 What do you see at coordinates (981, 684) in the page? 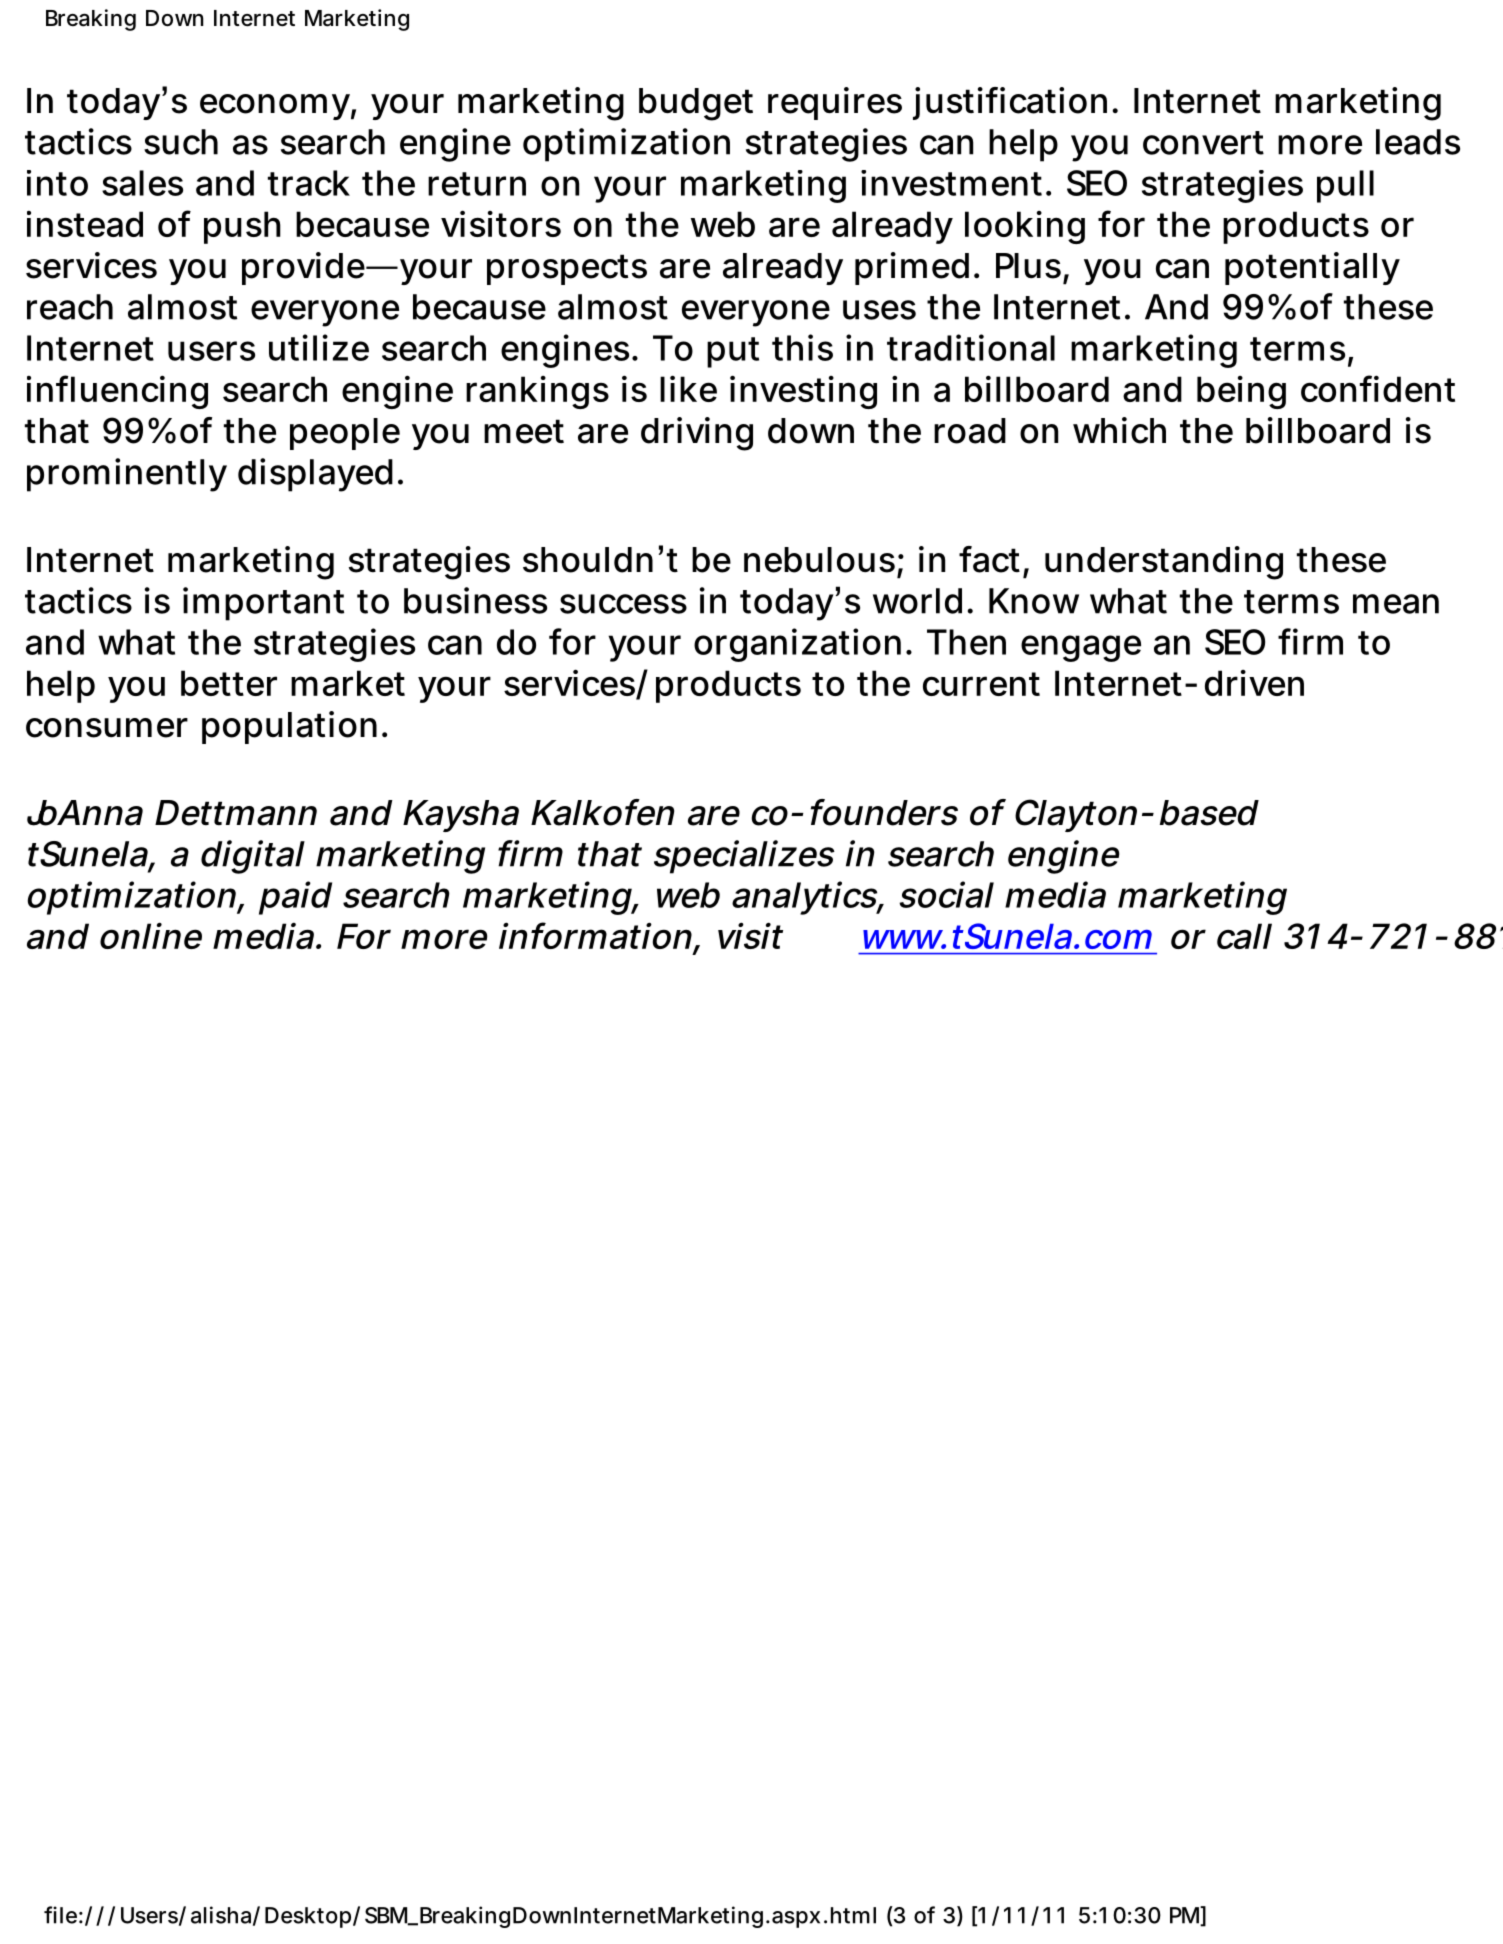
I see `current` at bounding box center [981, 684].
